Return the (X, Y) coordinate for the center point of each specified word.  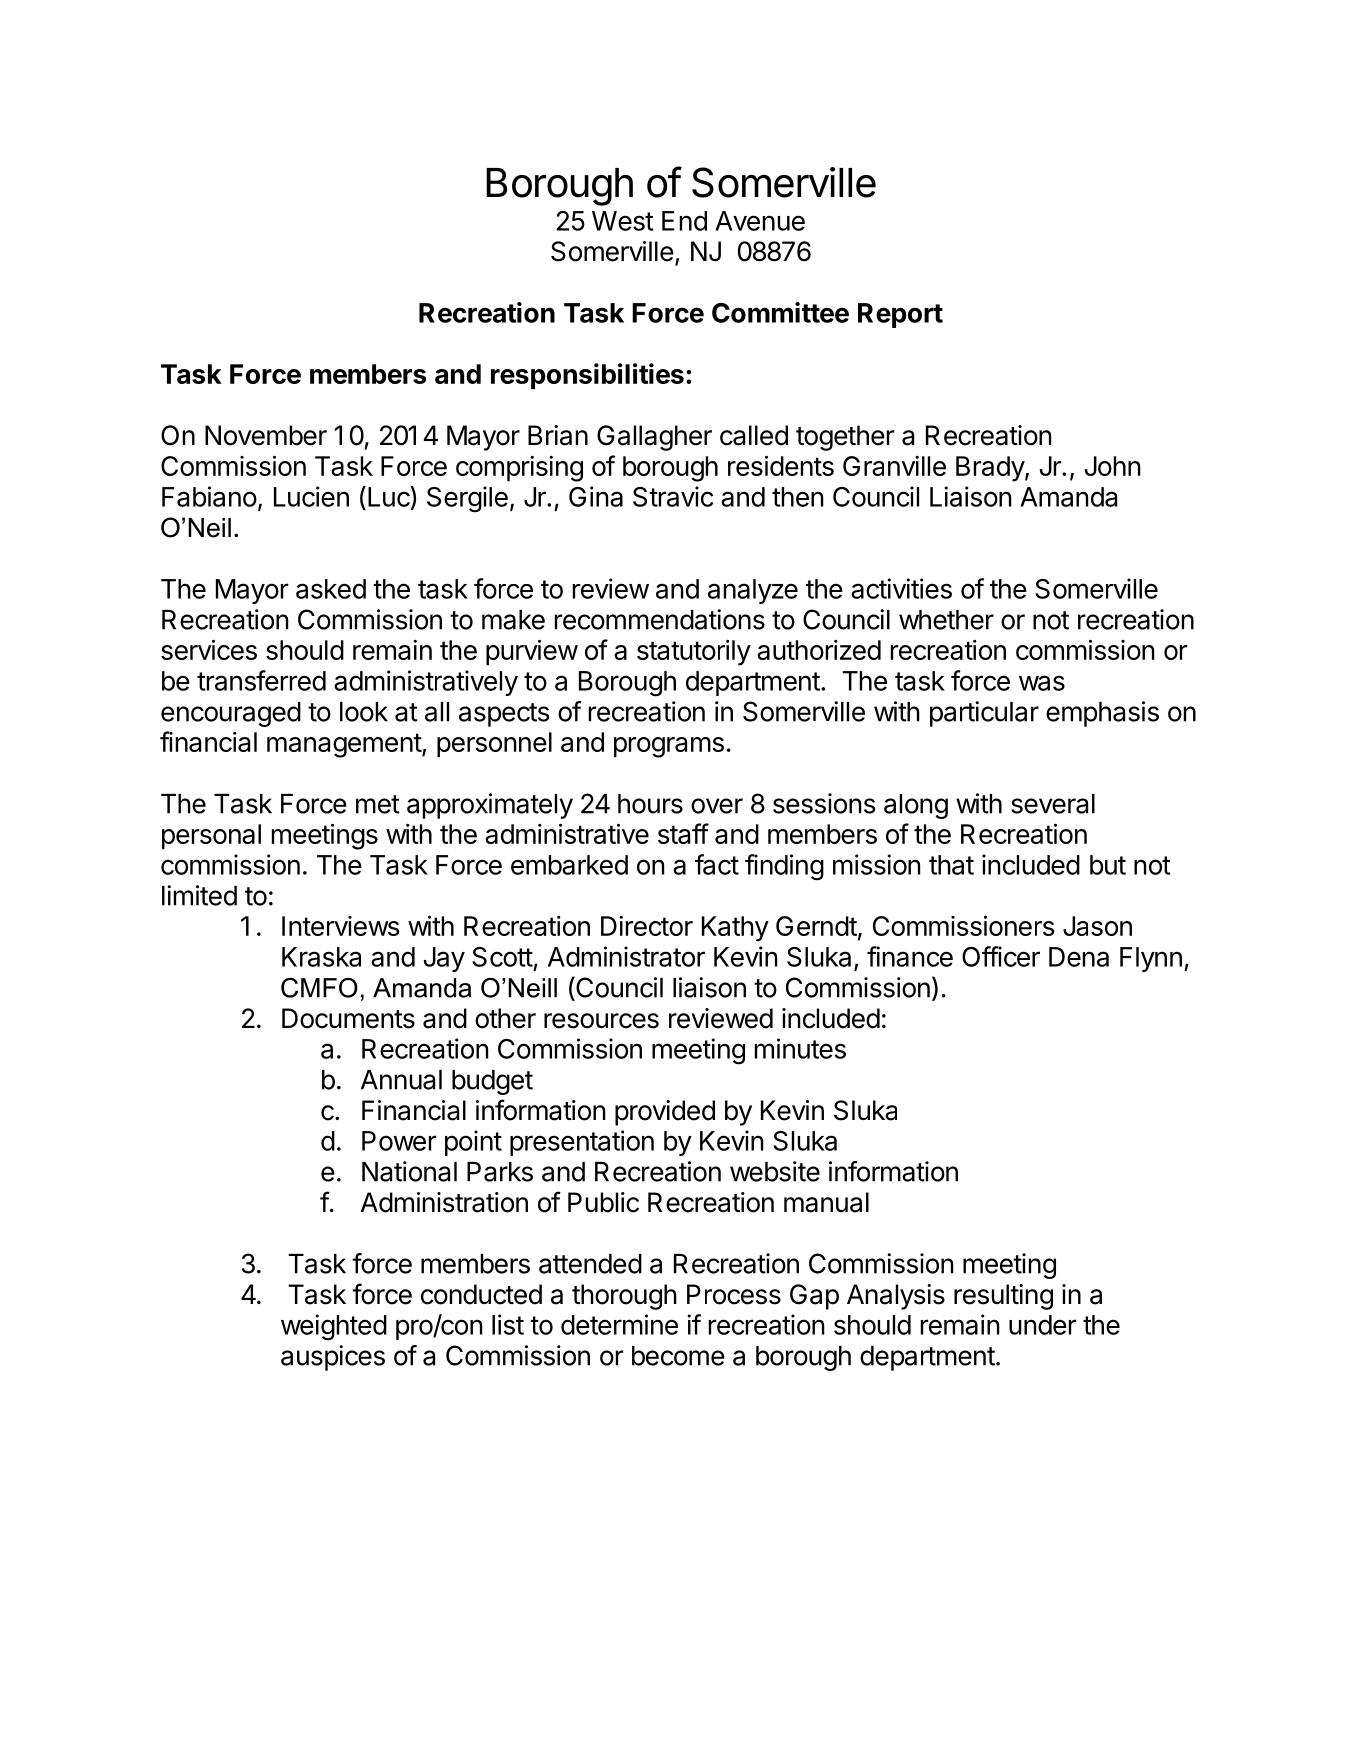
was (1042, 683)
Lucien (311, 496)
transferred (261, 680)
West (623, 221)
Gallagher (654, 438)
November (266, 435)
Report (900, 315)
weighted (334, 1327)
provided (665, 1113)
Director (647, 926)
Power (399, 1141)
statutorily (694, 653)
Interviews (341, 926)
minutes (800, 1048)
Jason (1097, 926)
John (1113, 466)
